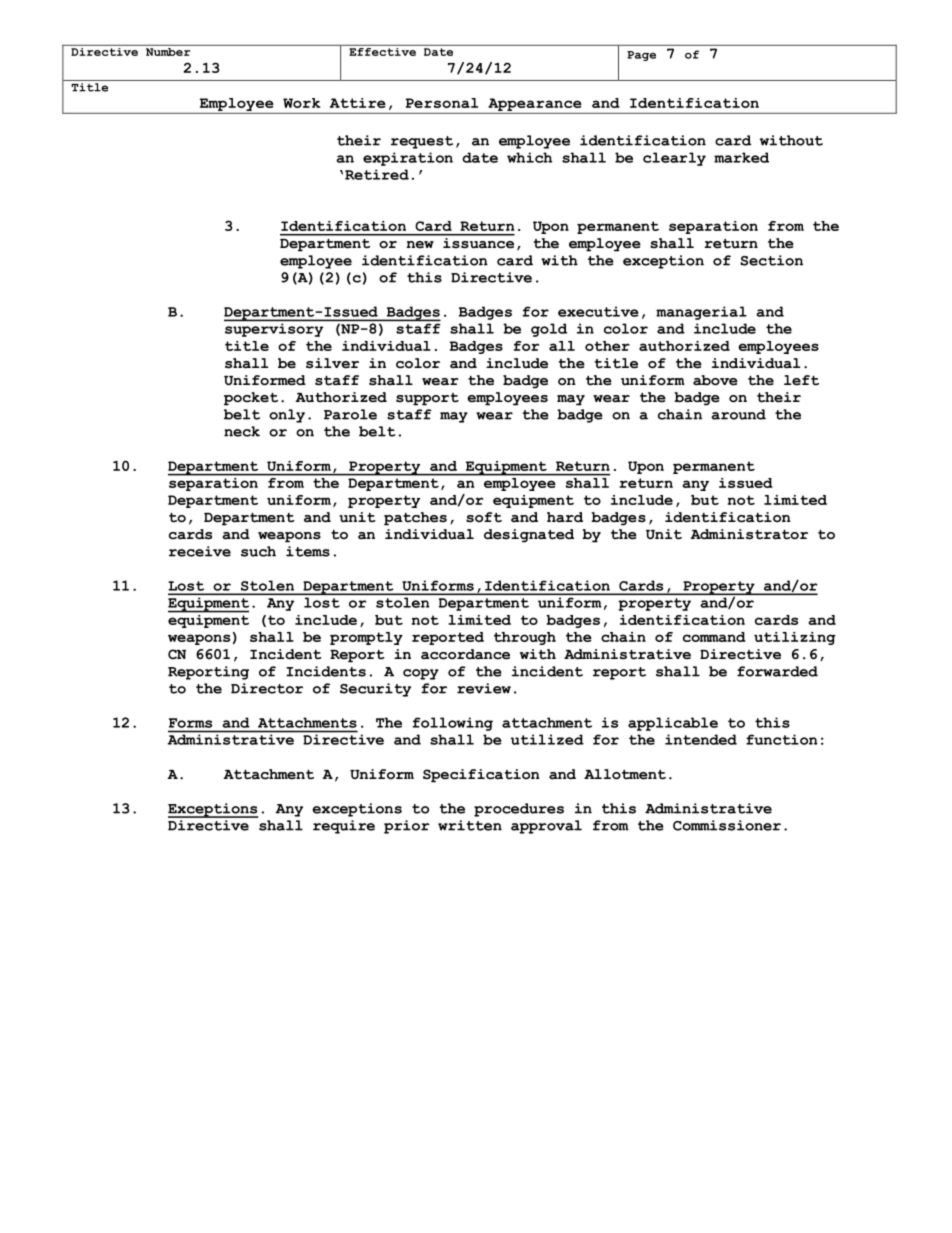  Describe the element at coordinates (344, 827) in the screenshot. I see `require` at that location.
